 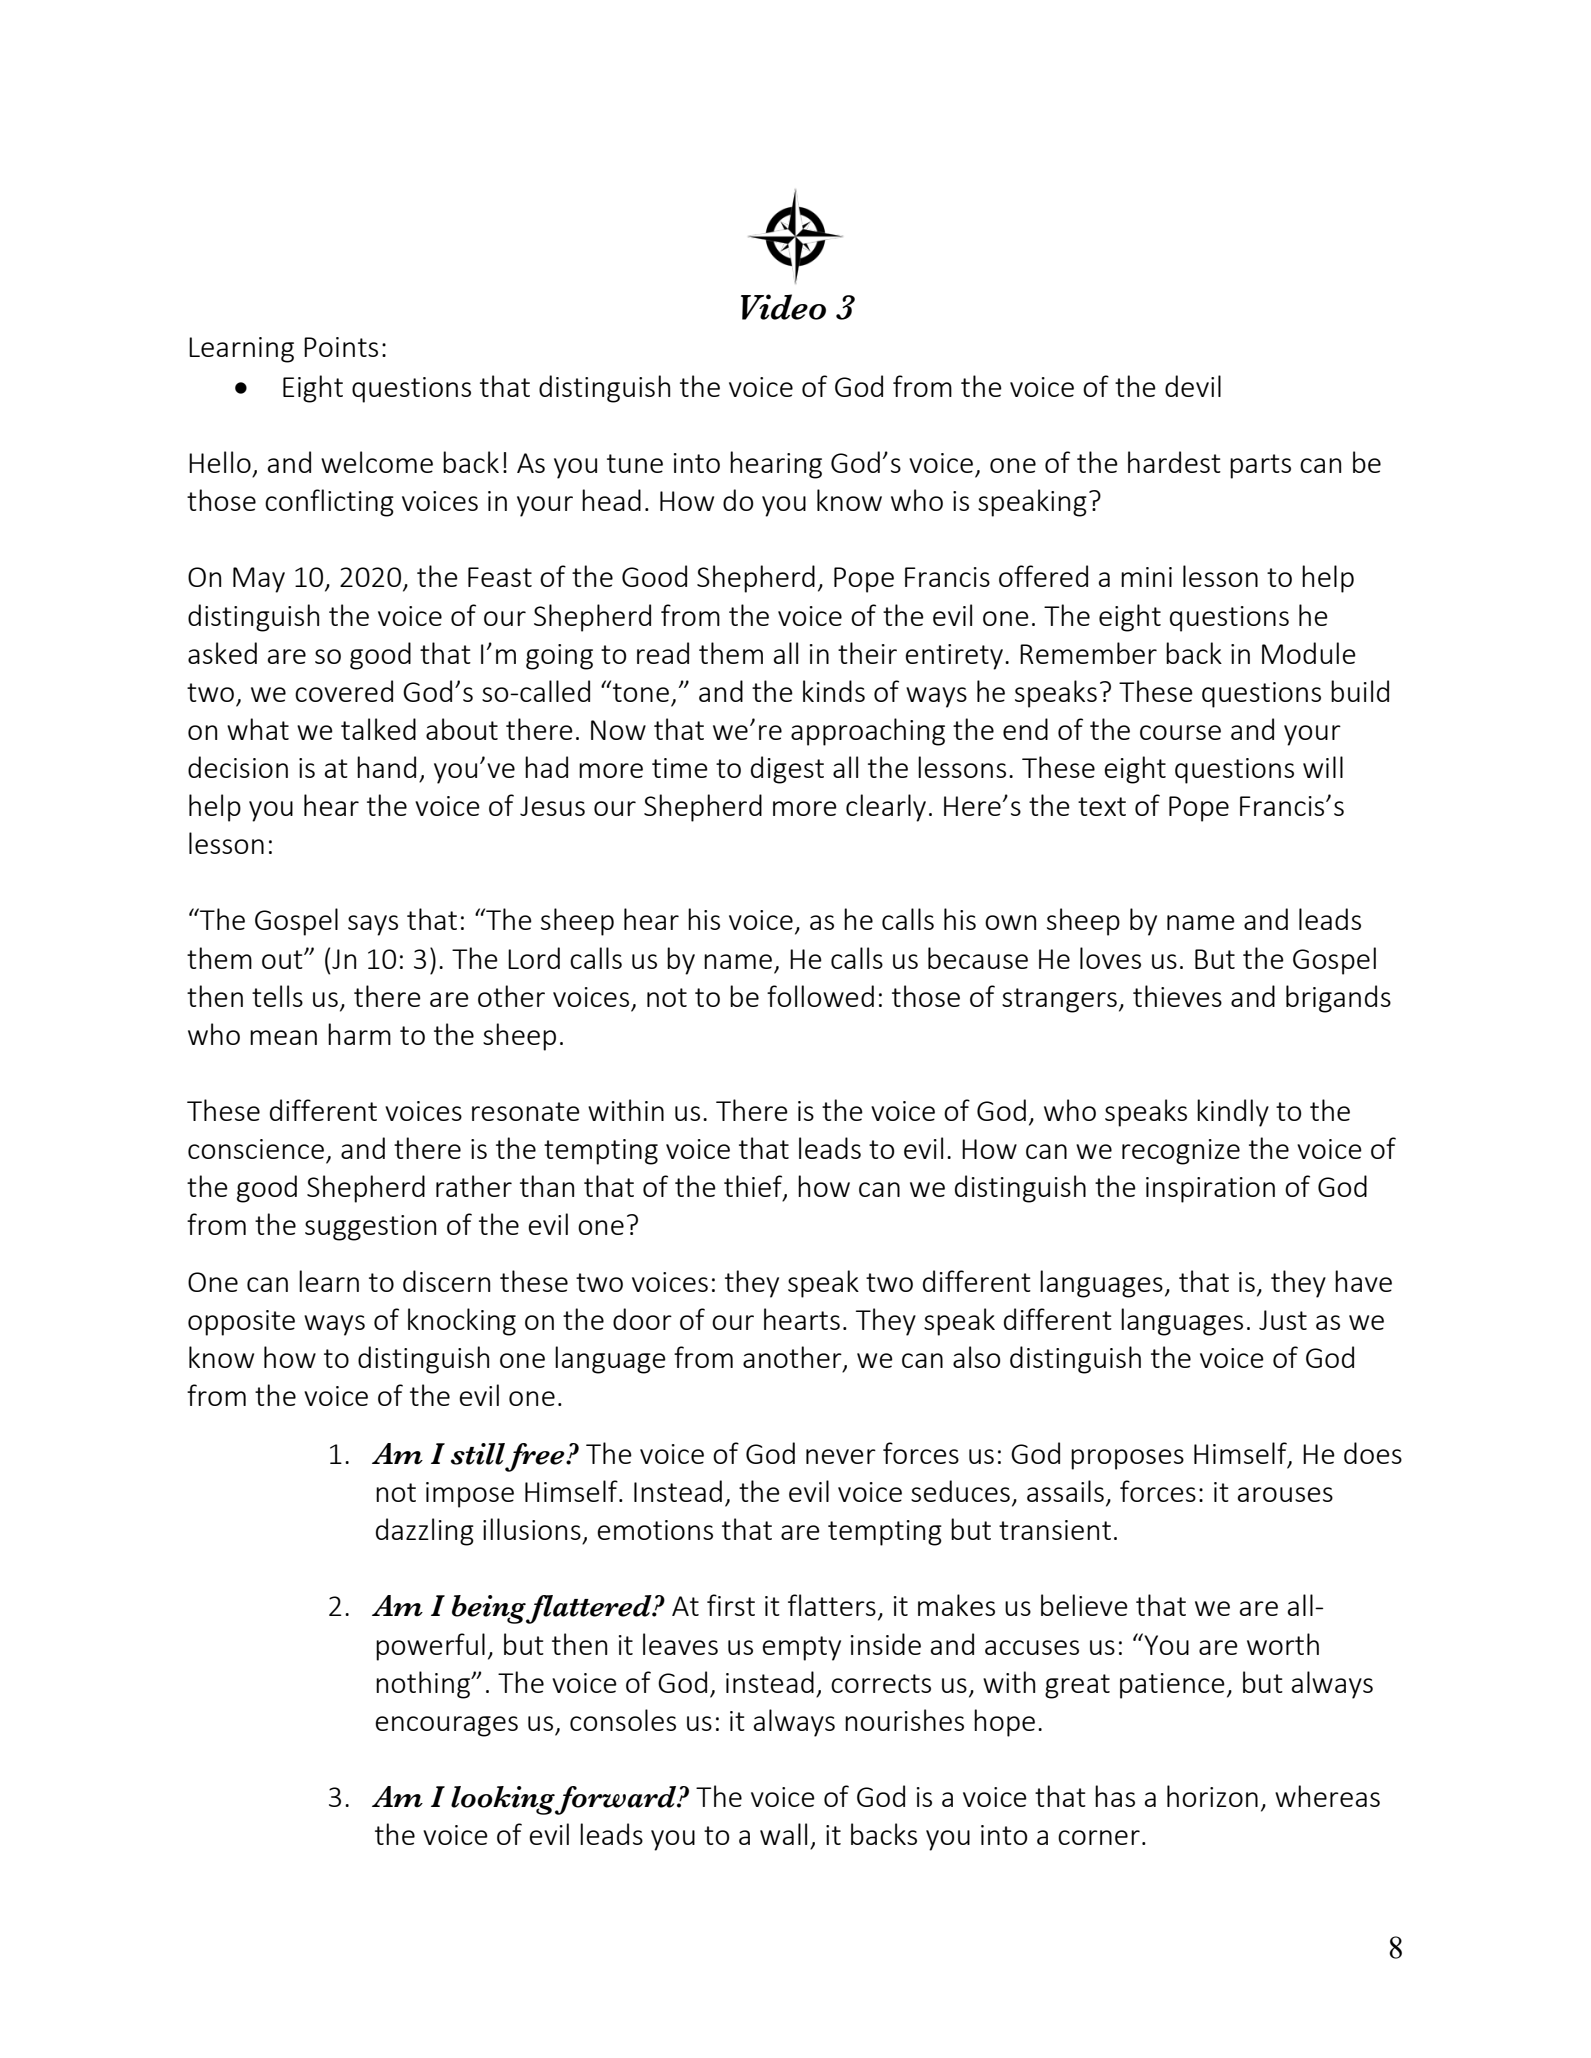 What do you see at coordinates (783, 307) in the image?
I see `Video` at bounding box center [783, 307].
